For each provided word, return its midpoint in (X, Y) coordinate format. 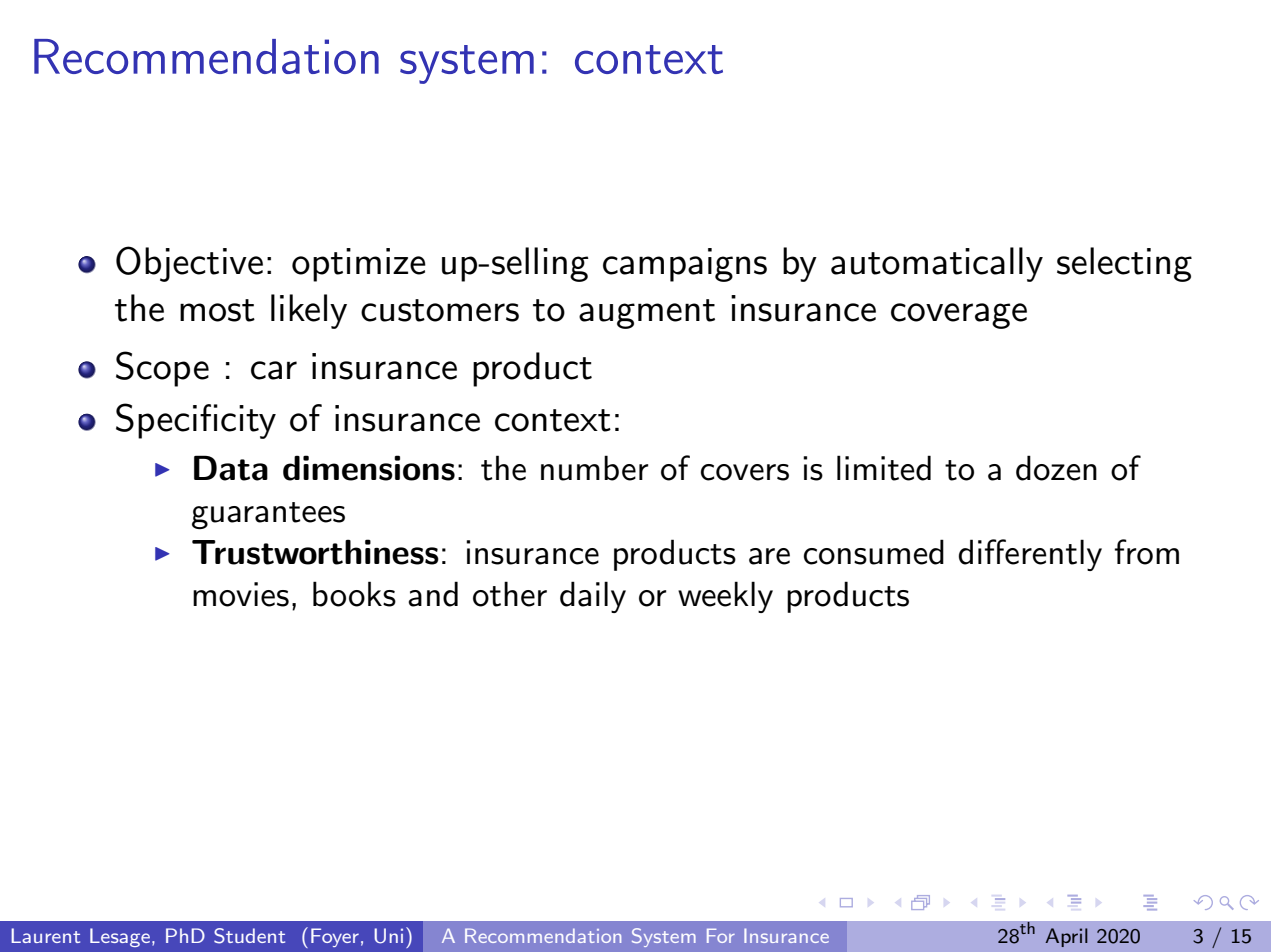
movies (241, 594)
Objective (189, 264)
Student (249, 936)
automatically (937, 264)
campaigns (685, 265)
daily (593, 597)
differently (1030, 555)
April (1066, 937)
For (721, 936)
